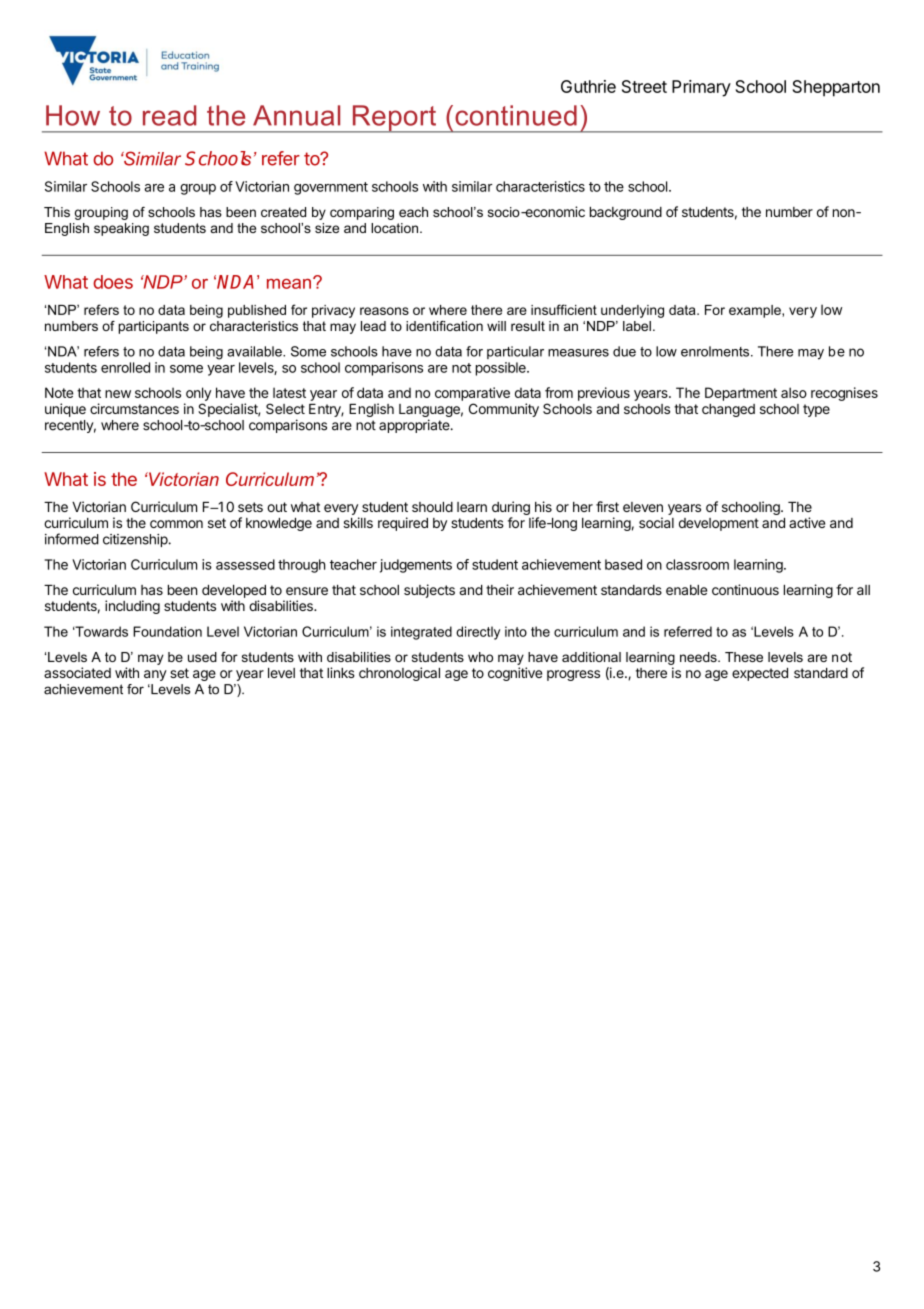 The image size is (924, 1309). I want to click on active, so click(807, 522).
